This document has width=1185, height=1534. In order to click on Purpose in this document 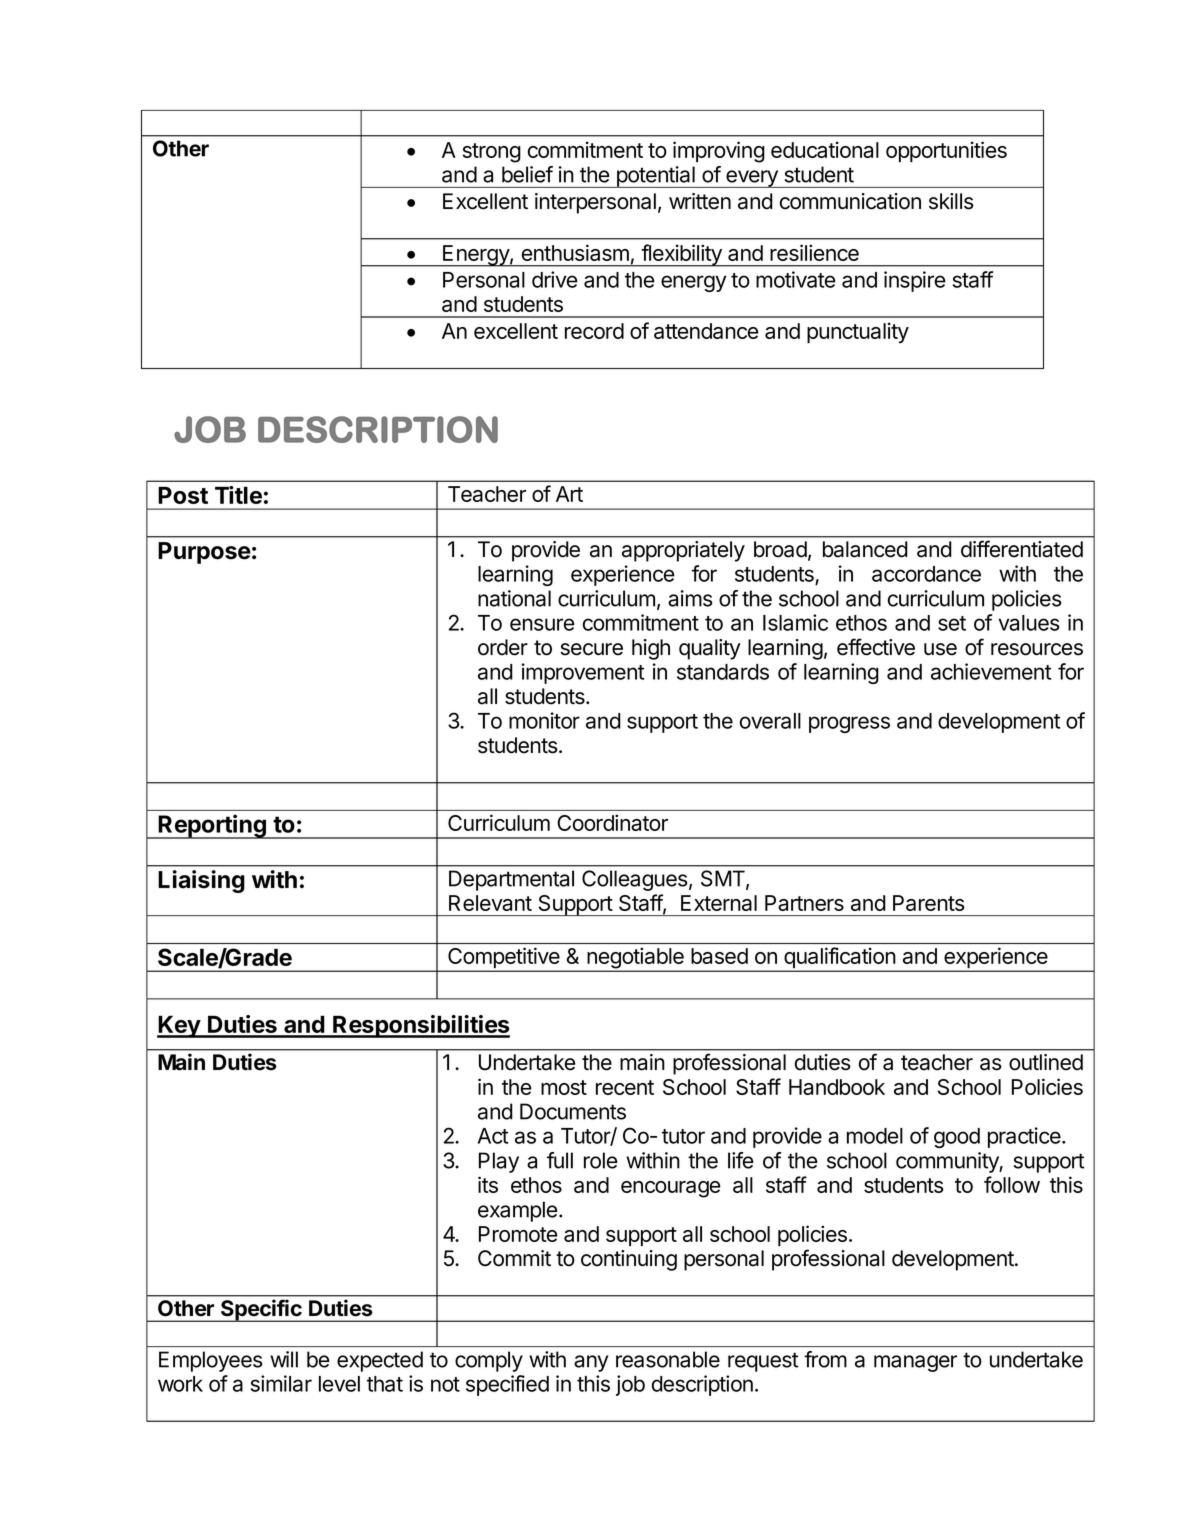, I will do `click(204, 553)`.
